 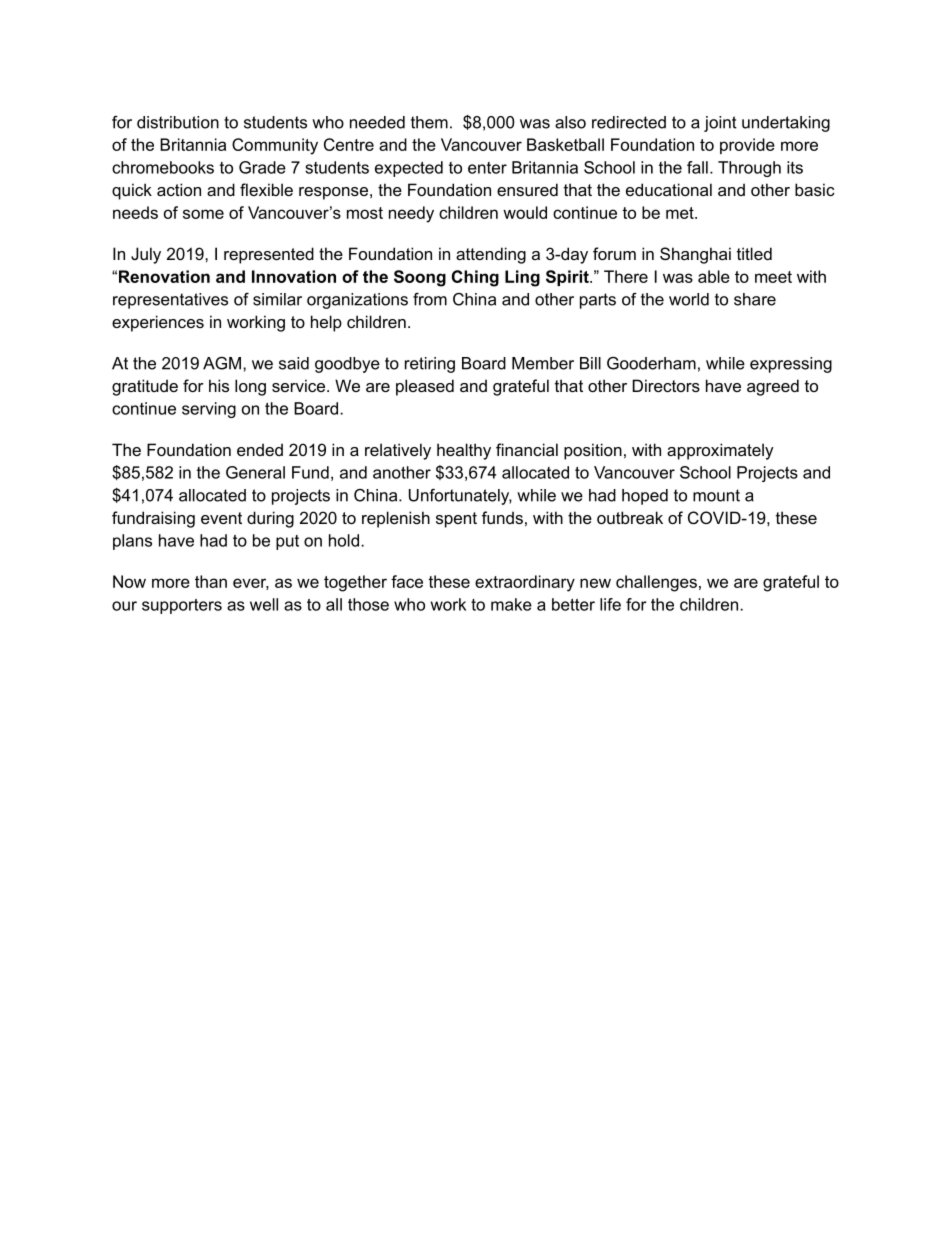 I want to click on challenges, so click(x=656, y=583).
